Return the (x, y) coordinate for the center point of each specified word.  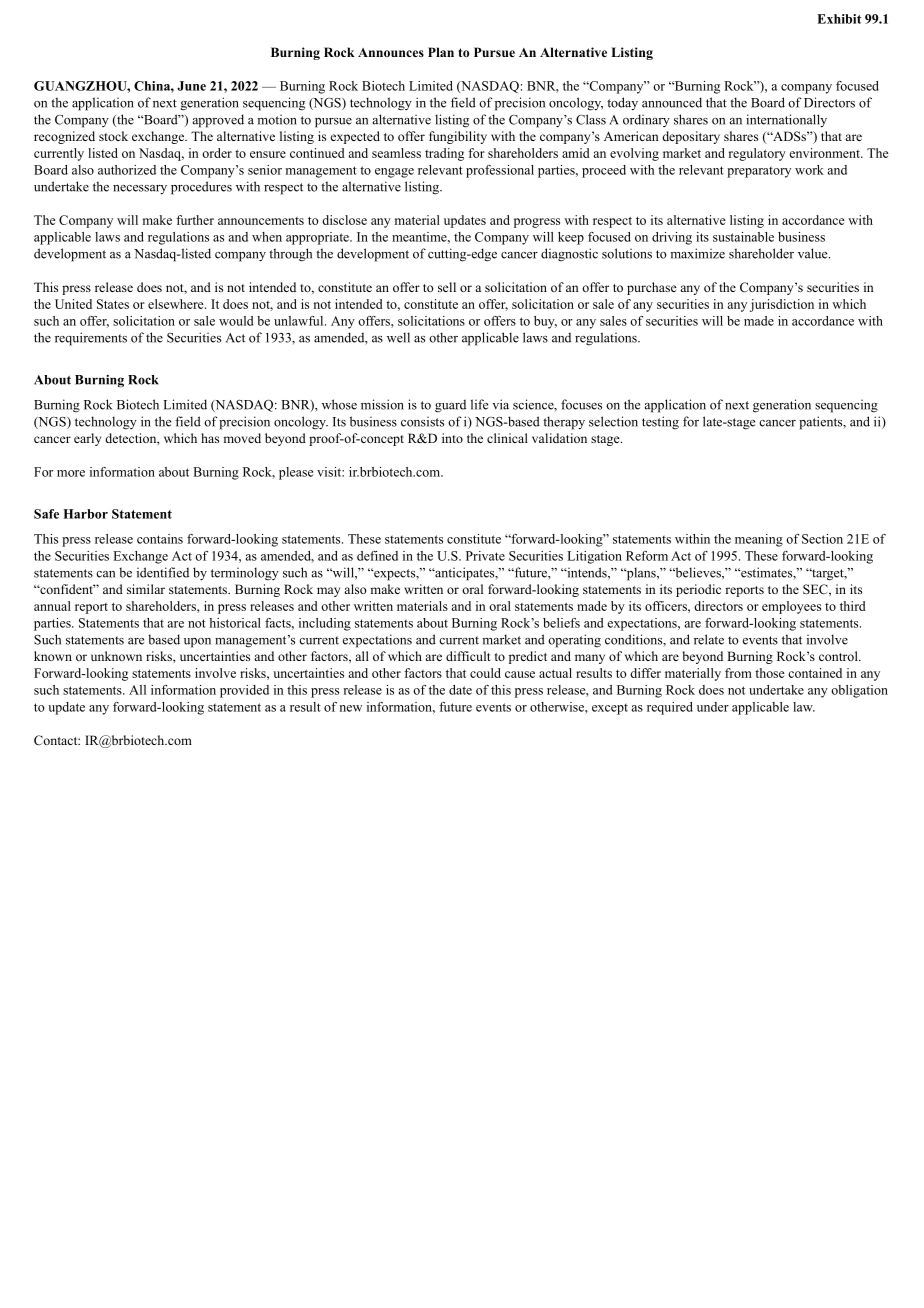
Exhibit (839, 19)
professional (500, 171)
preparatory (759, 172)
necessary (140, 189)
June (191, 86)
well (398, 337)
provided (244, 691)
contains (160, 539)
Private (485, 556)
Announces (391, 52)
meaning (759, 540)
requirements (91, 339)
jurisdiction (782, 305)
